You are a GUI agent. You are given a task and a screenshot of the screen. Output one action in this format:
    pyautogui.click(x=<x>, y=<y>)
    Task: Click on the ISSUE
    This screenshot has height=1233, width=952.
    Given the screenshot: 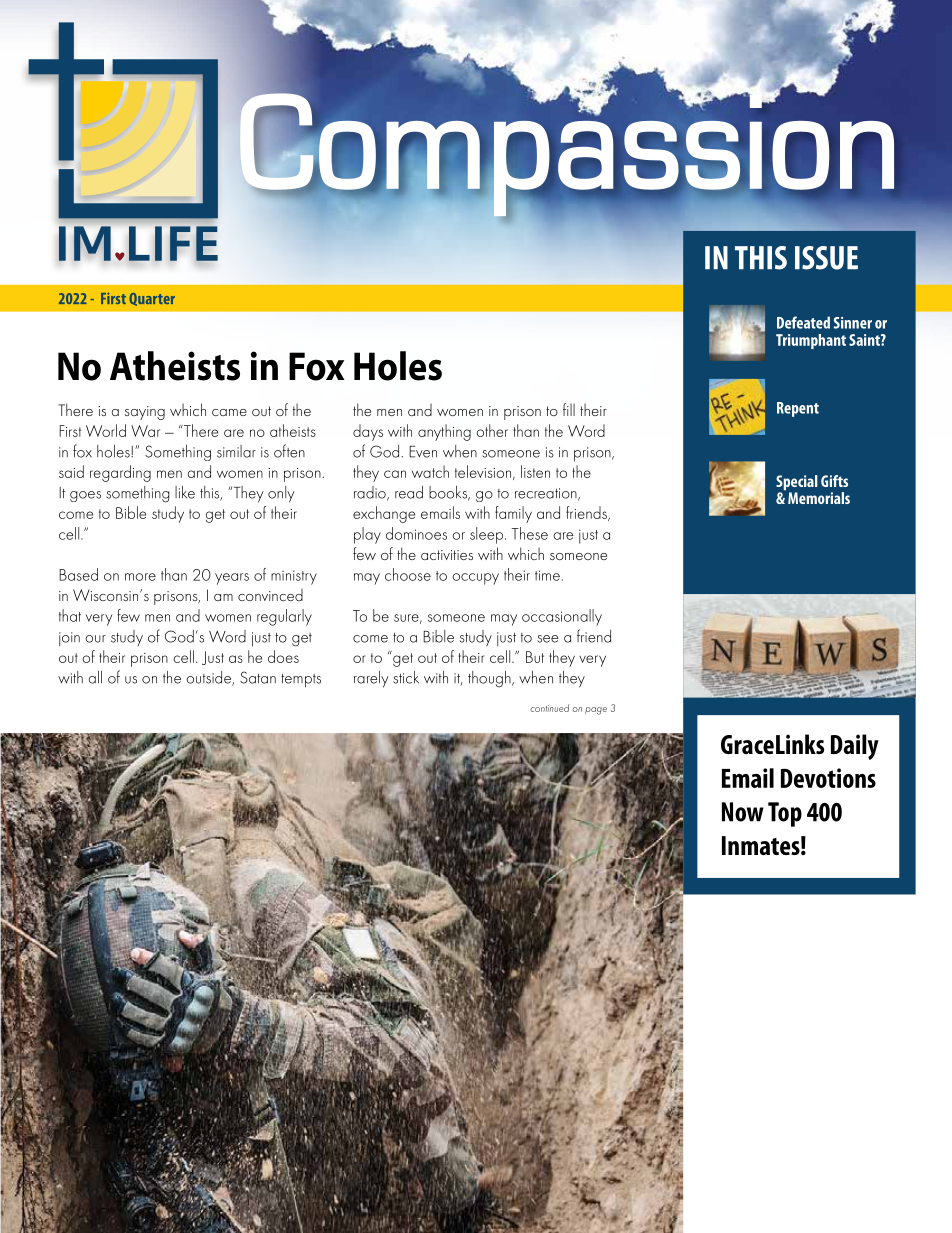 What is the action you would take?
    pyautogui.click(x=826, y=258)
